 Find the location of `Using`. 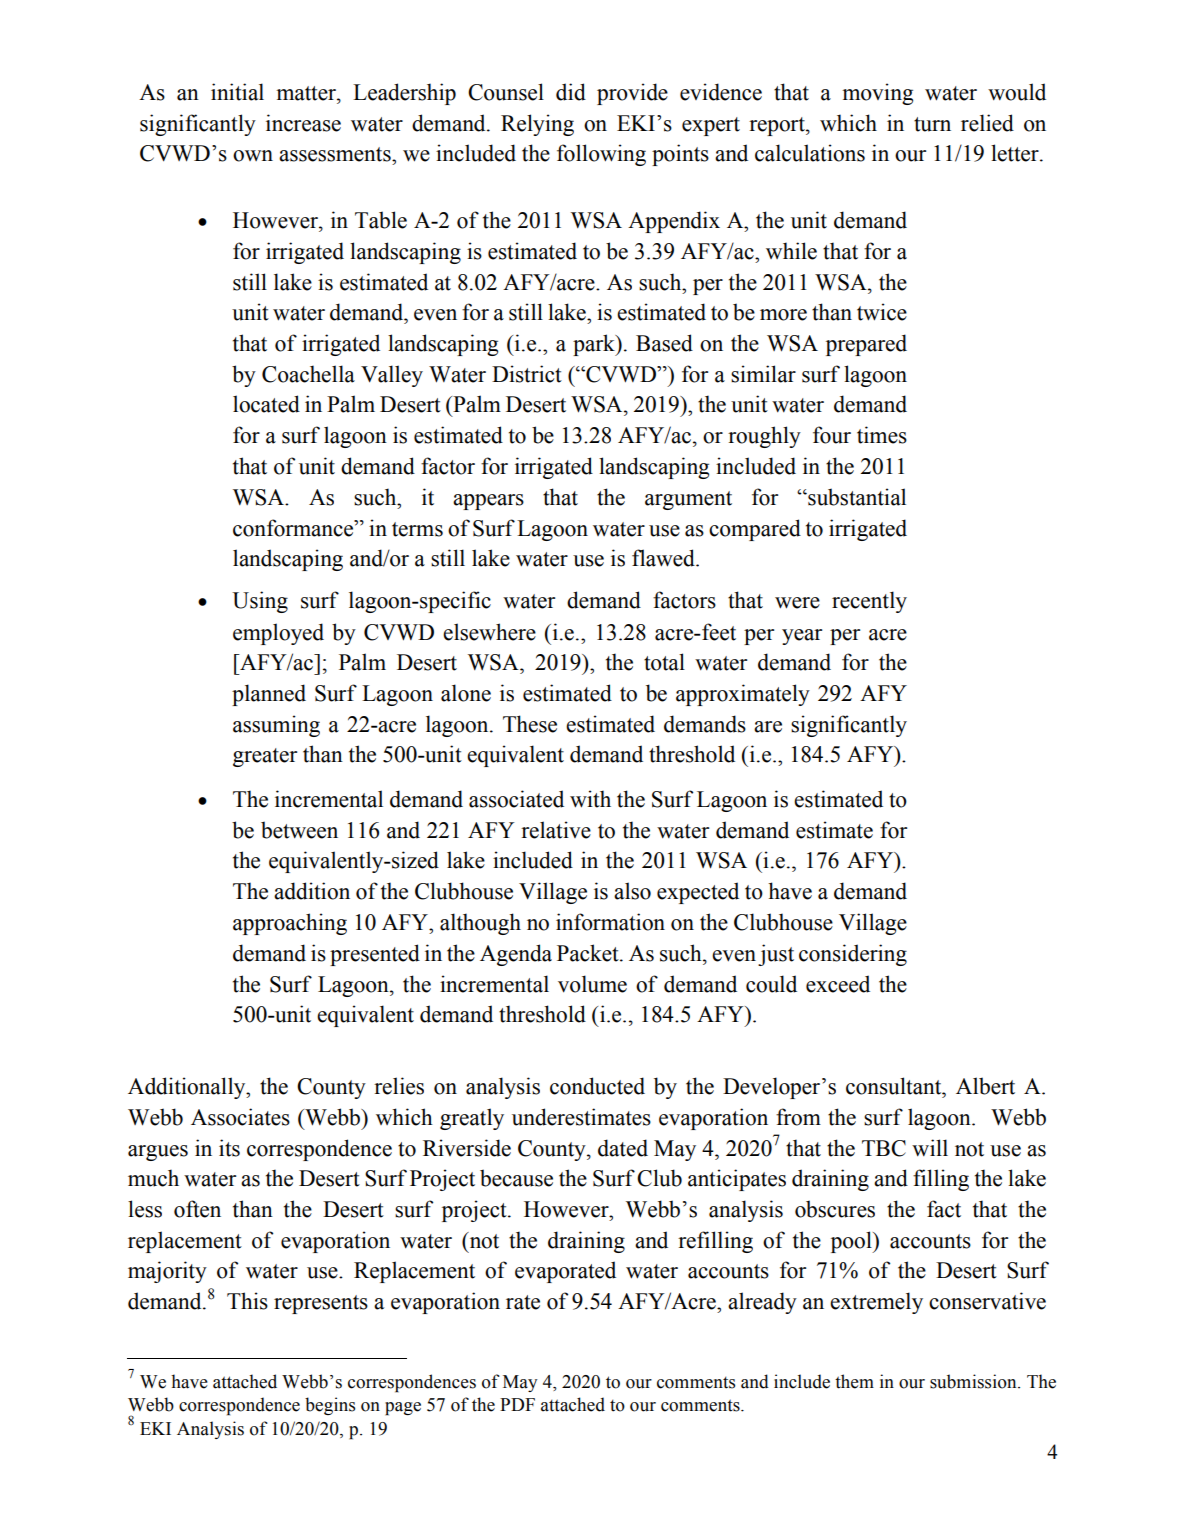

Using is located at coordinates (260, 602).
